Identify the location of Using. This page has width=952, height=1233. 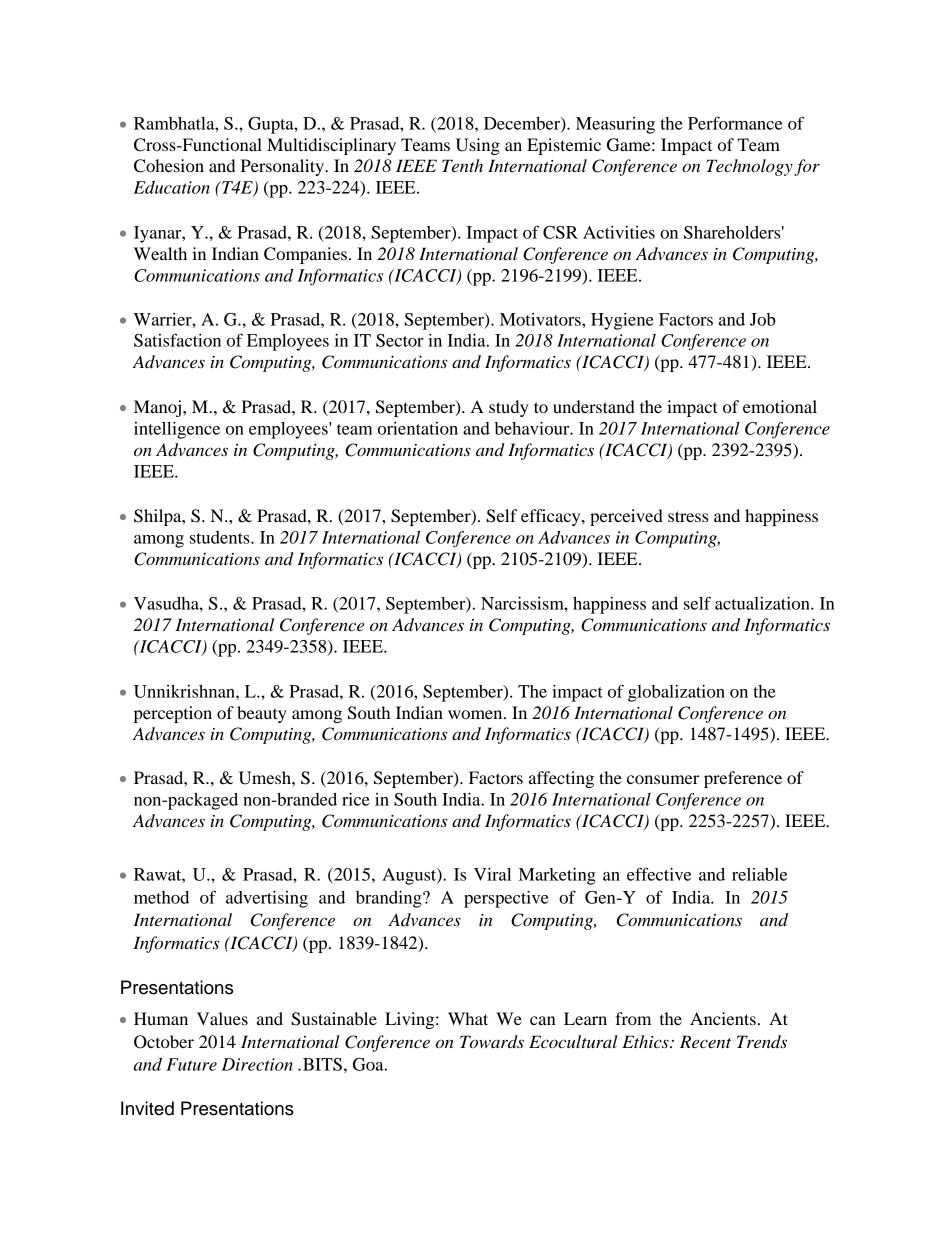
(478, 146).
